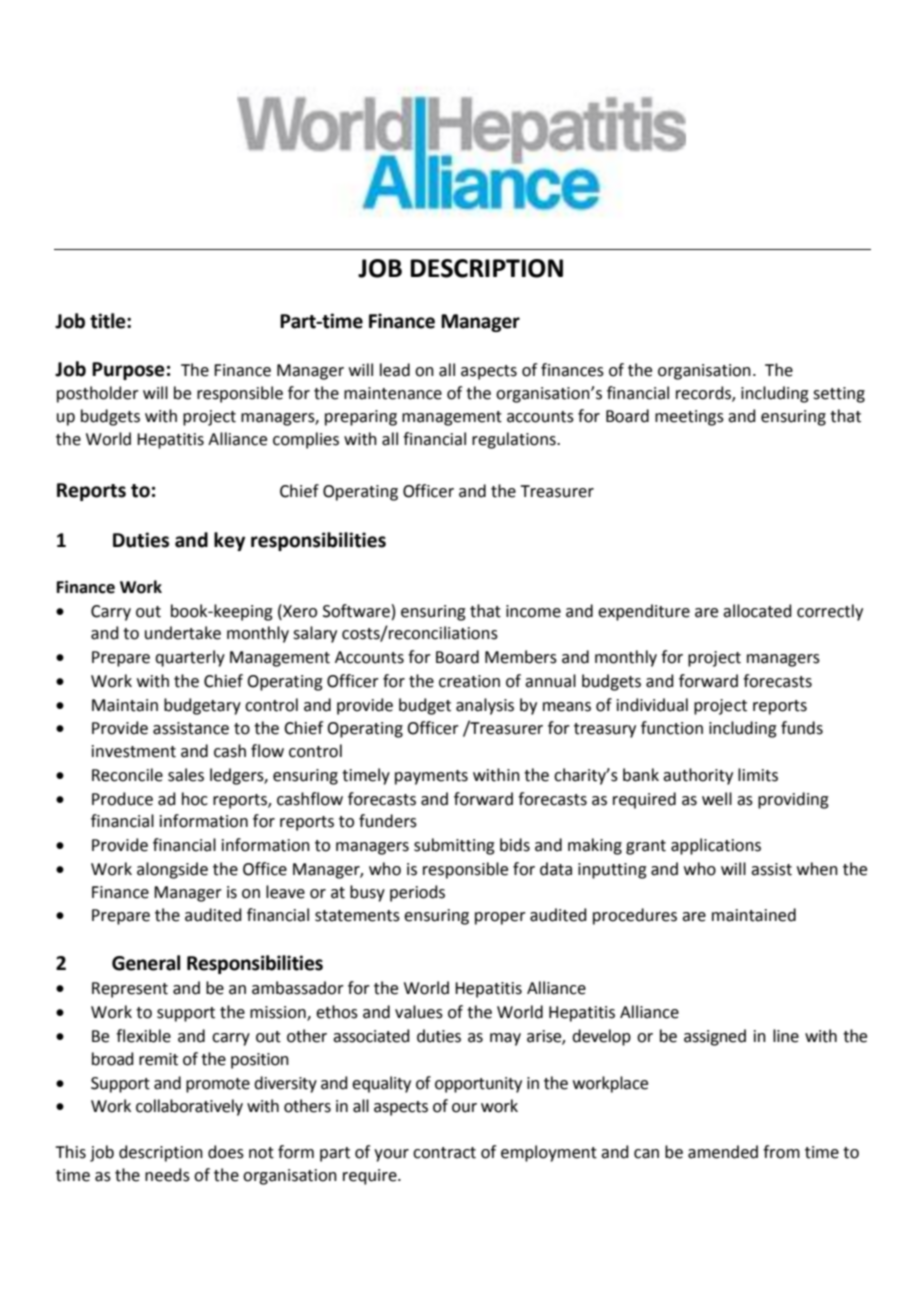  What do you see at coordinates (431, 777) in the screenshot?
I see `payments` at bounding box center [431, 777].
